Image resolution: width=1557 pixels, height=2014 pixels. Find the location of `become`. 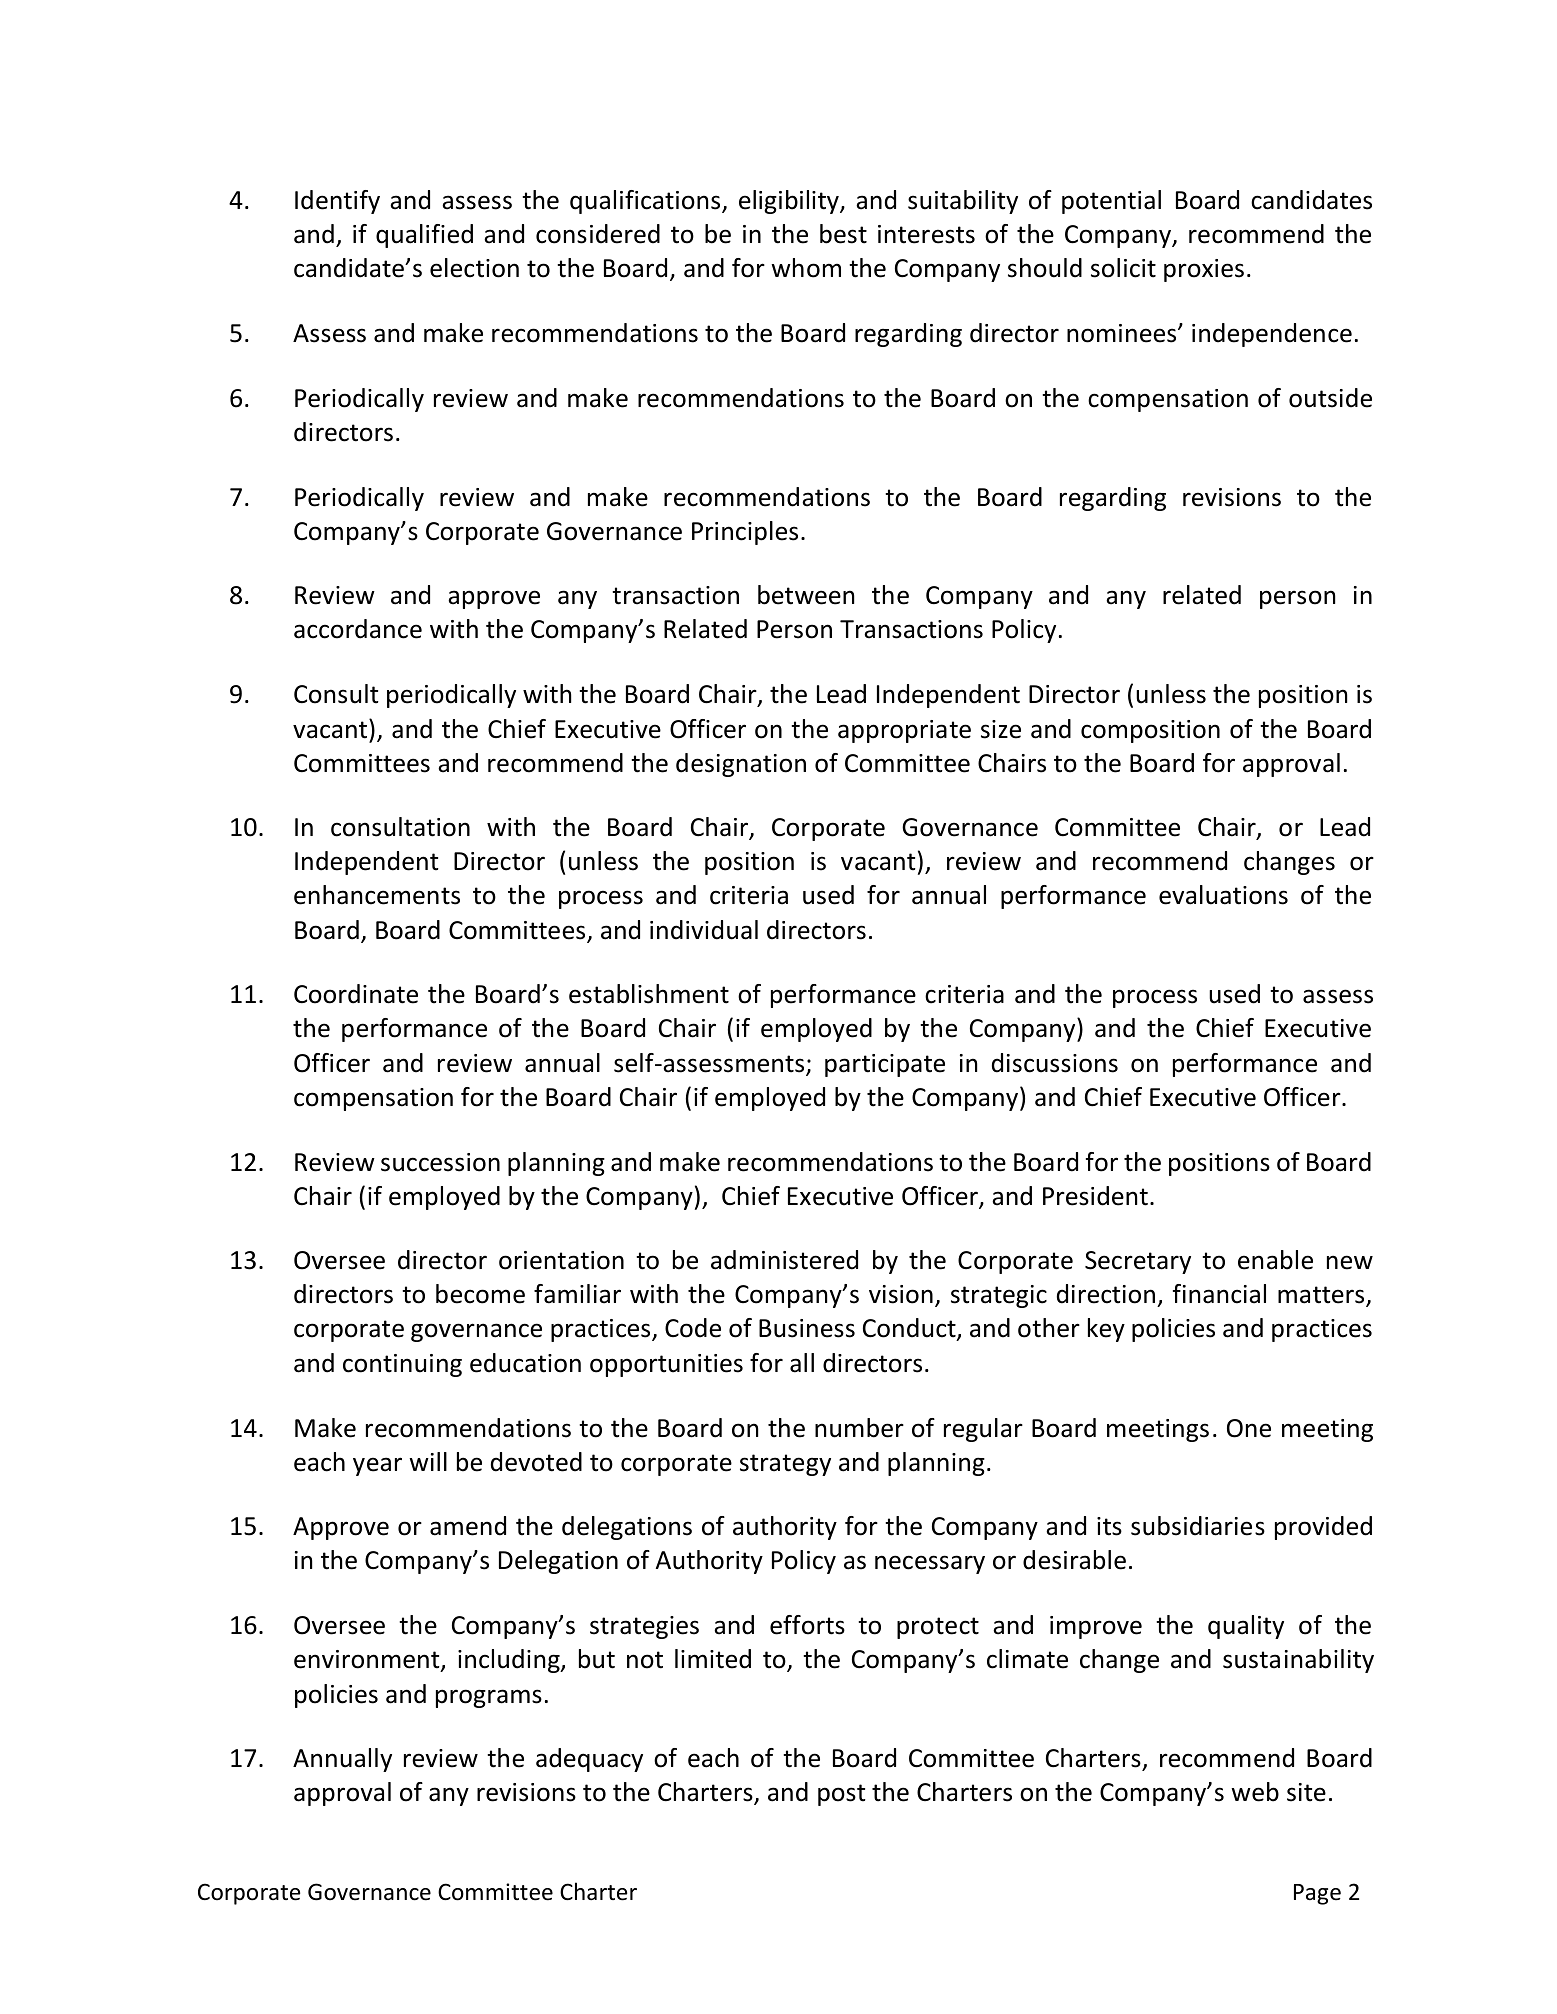

become is located at coordinates (480, 1294).
